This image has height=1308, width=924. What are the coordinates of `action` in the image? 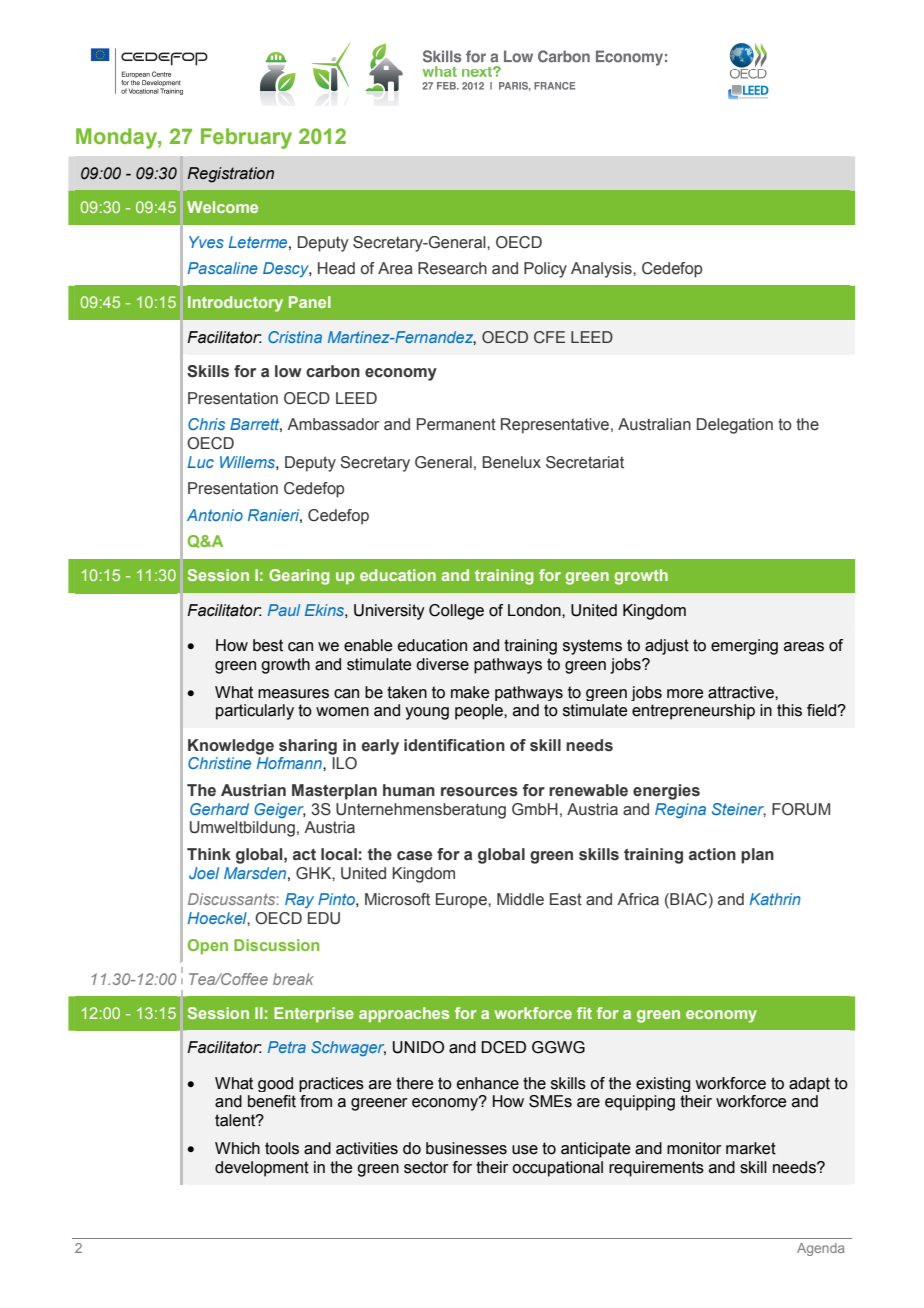 It's located at (712, 854).
